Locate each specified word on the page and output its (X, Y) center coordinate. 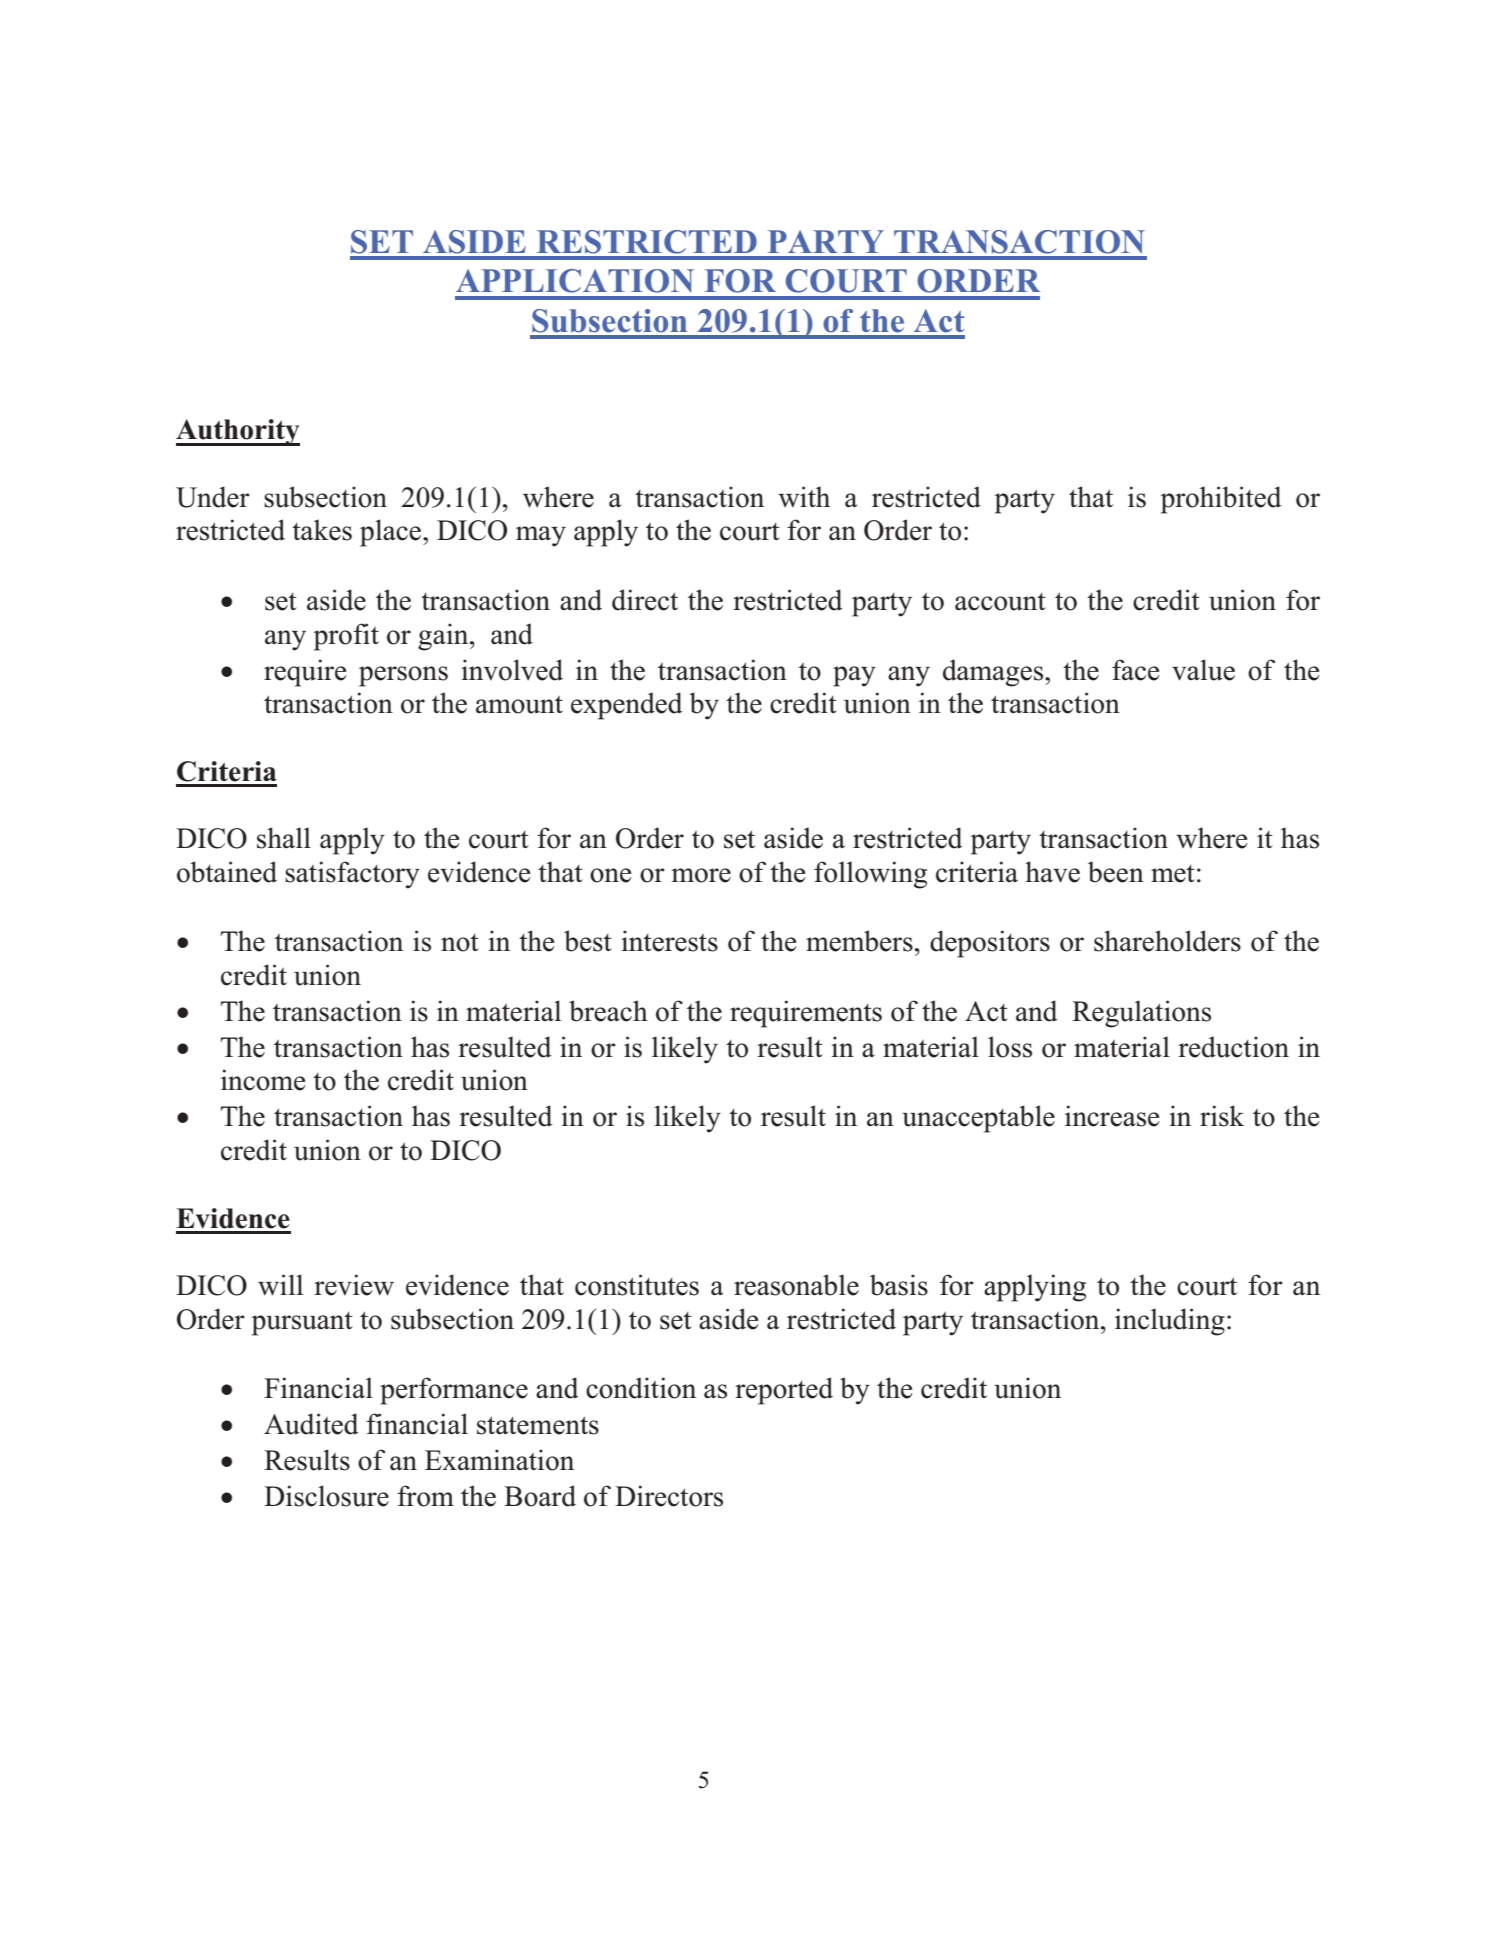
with (804, 497)
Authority (238, 432)
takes (322, 530)
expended (627, 706)
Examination (499, 1460)
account (1000, 602)
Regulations (1141, 1014)
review (354, 1285)
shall (284, 838)
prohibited (1221, 500)
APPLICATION (575, 281)
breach (608, 1011)
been (1116, 872)
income (263, 1080)
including (1170, 1322)
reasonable (796, 1285)
